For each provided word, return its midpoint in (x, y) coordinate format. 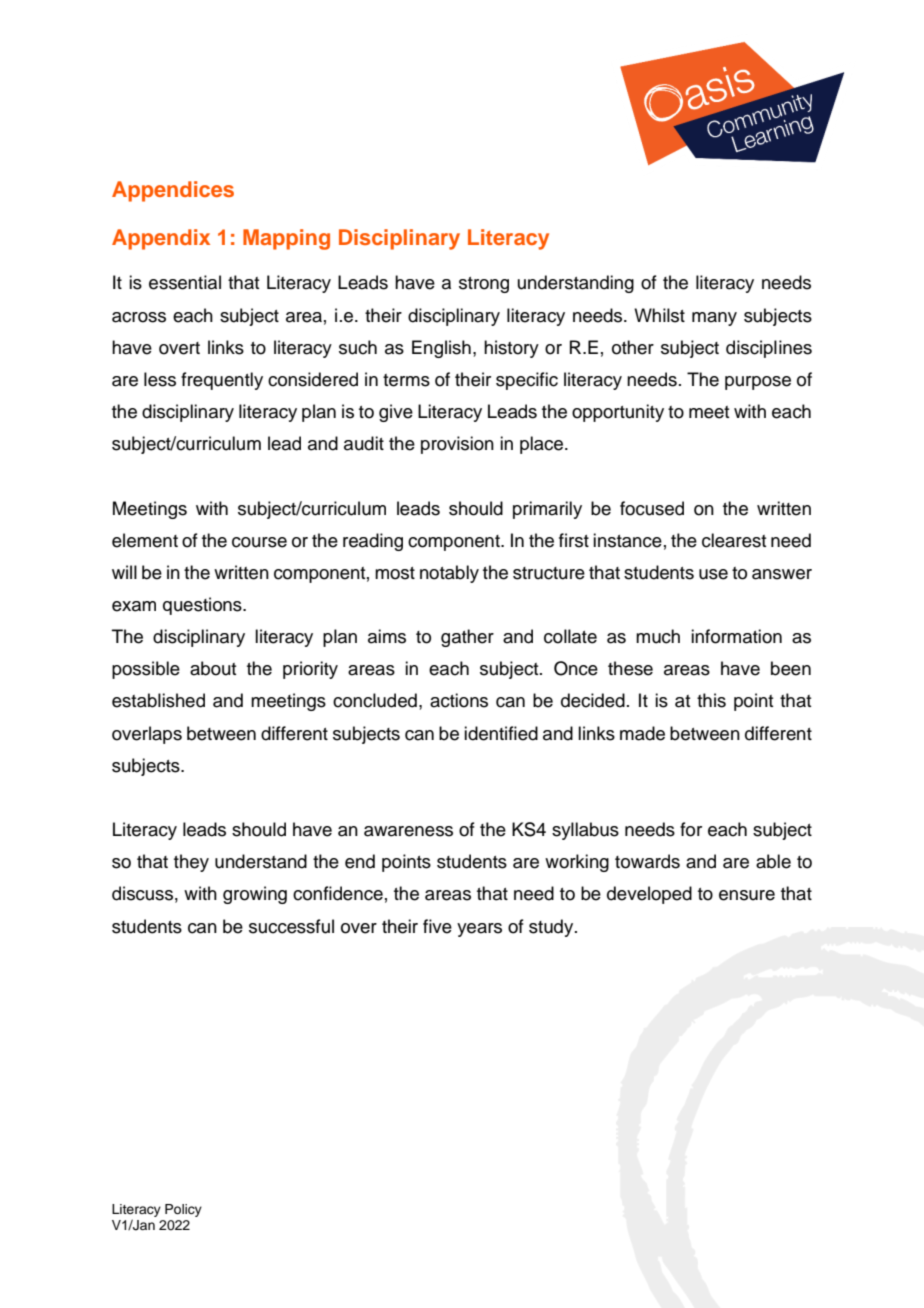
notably (449, 574)
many (714, 319)
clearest (734, 540)
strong (484, 285)
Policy (183, 1210)
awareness (408, 831)
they (191, 863)
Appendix (161, 239)
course (259, 542)
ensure (747, 895)
